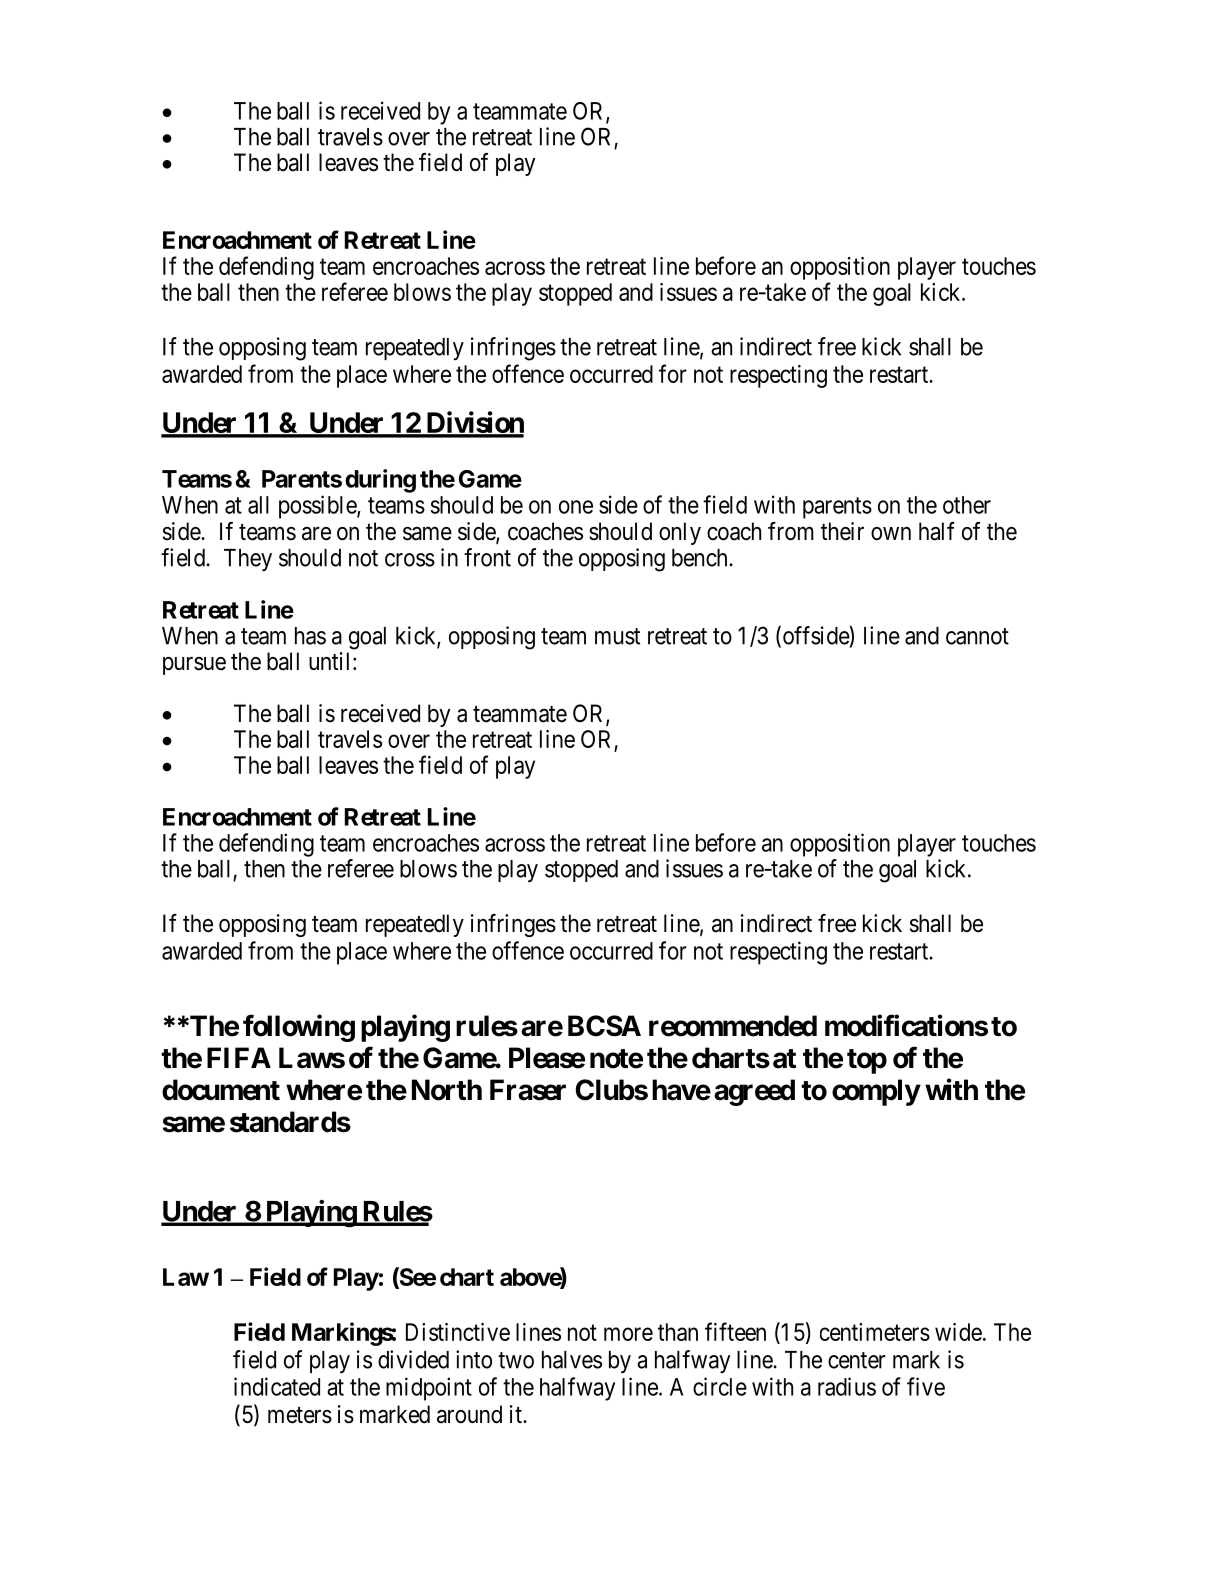  What do you see at coordinates (277, 1386) in the screenshot?
I see `indicated` at bounding box center [277, 1386].
